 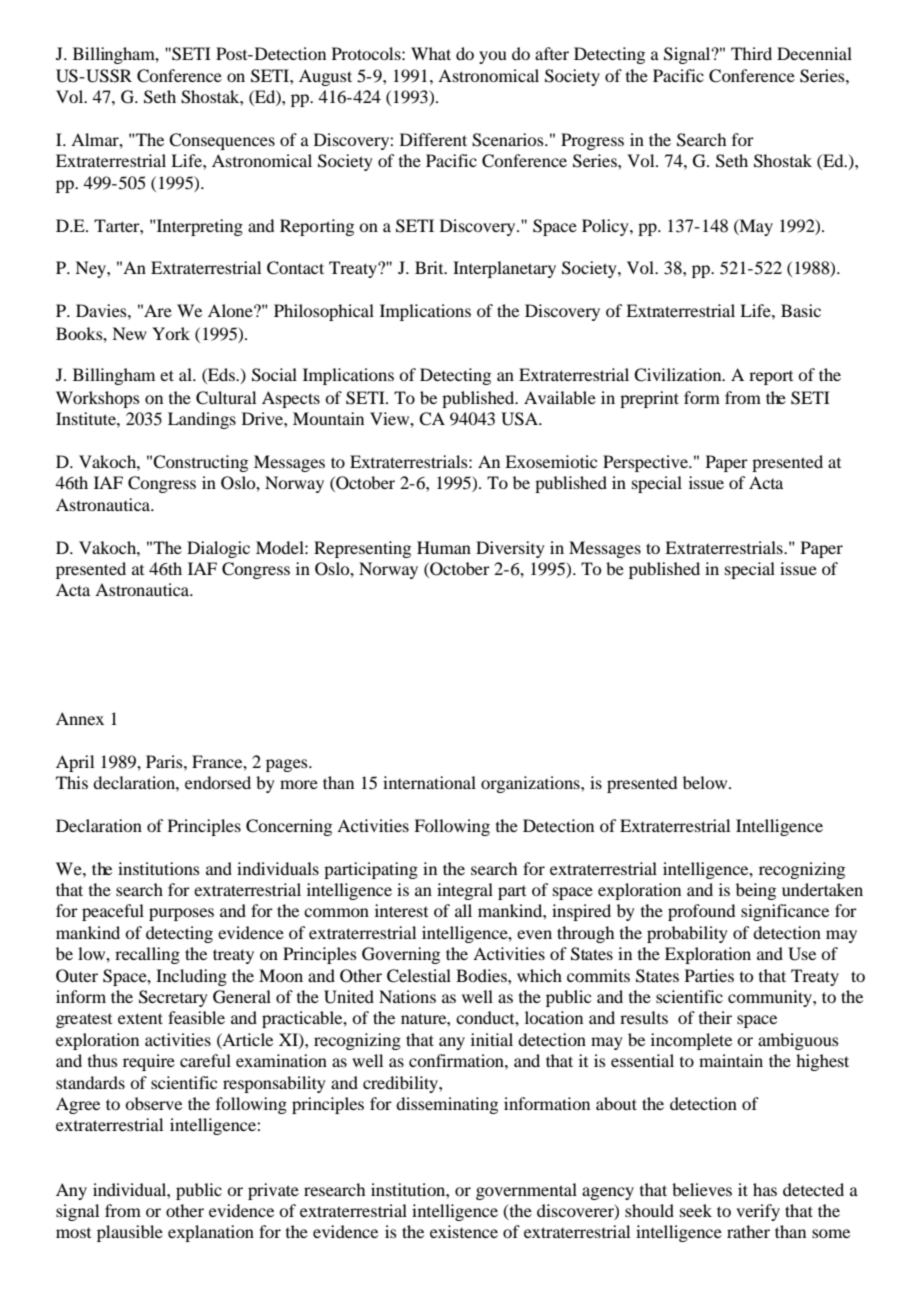 I want to click on Perspective, so click(x=646, y=463).
